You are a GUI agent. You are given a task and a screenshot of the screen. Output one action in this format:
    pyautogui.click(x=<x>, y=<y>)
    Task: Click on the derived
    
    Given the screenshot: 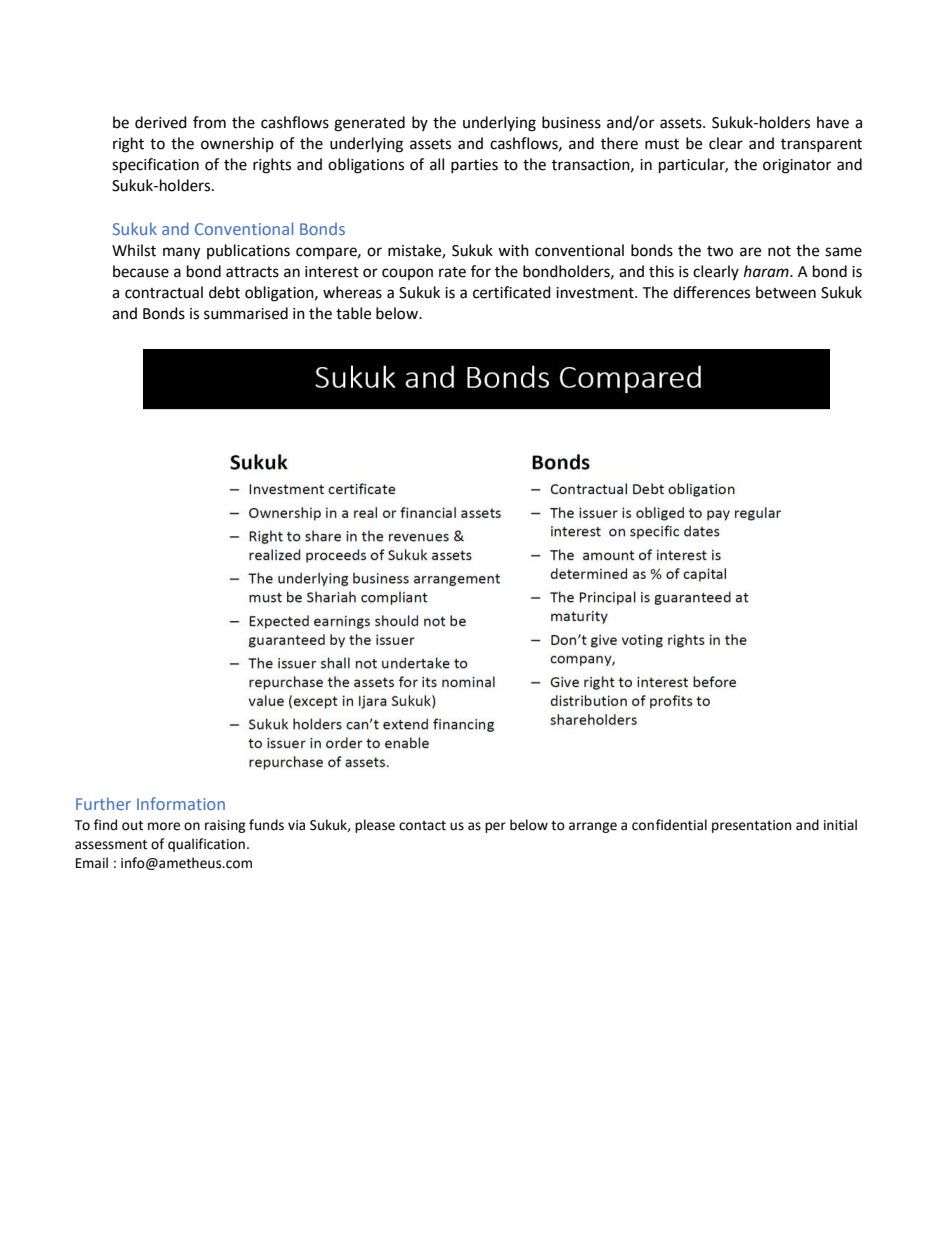 What is the action you would take?
    pyautogui.click(x=161, y=122)
